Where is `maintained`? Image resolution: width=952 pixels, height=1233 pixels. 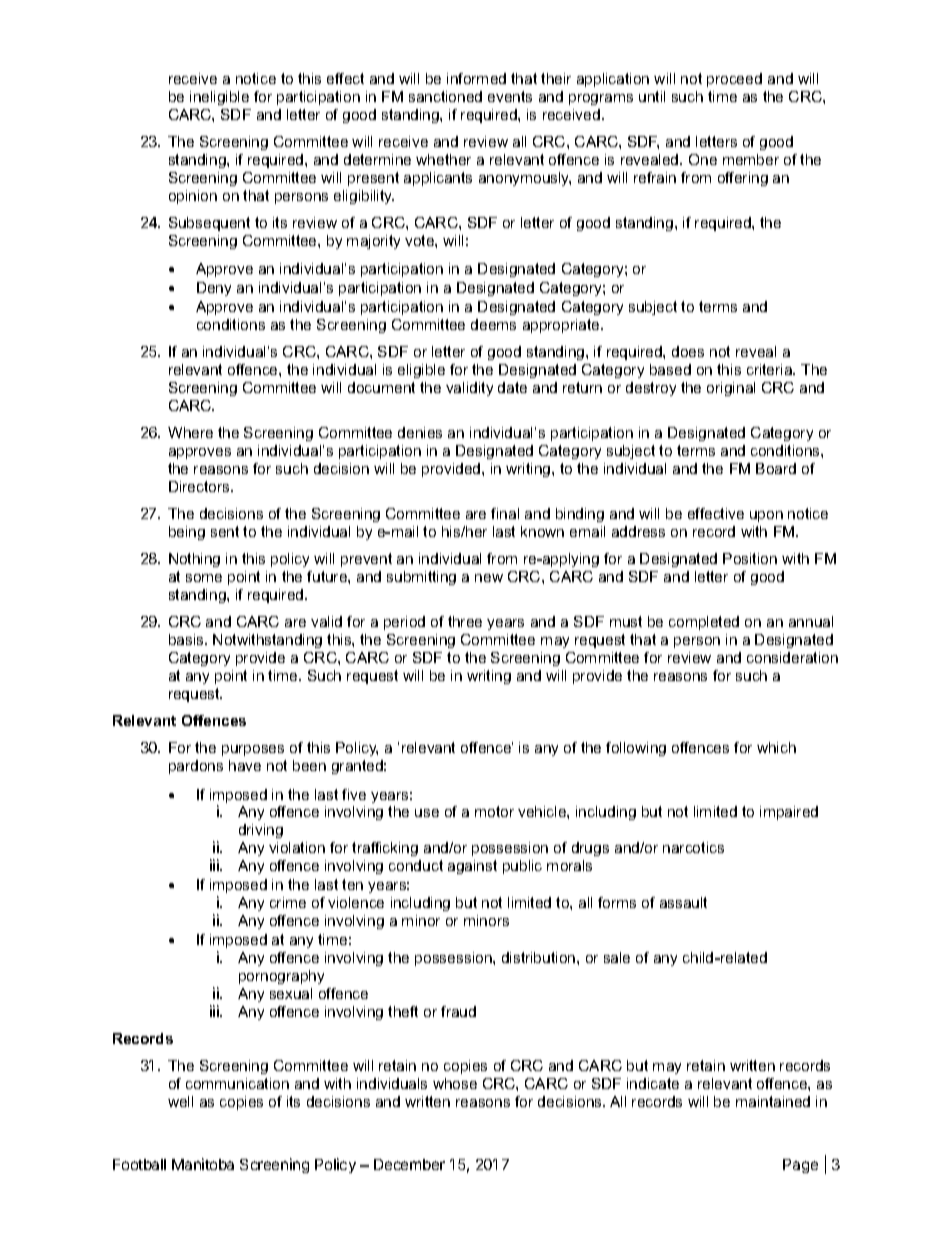
maintained is located at coordinates (773, 1101).
